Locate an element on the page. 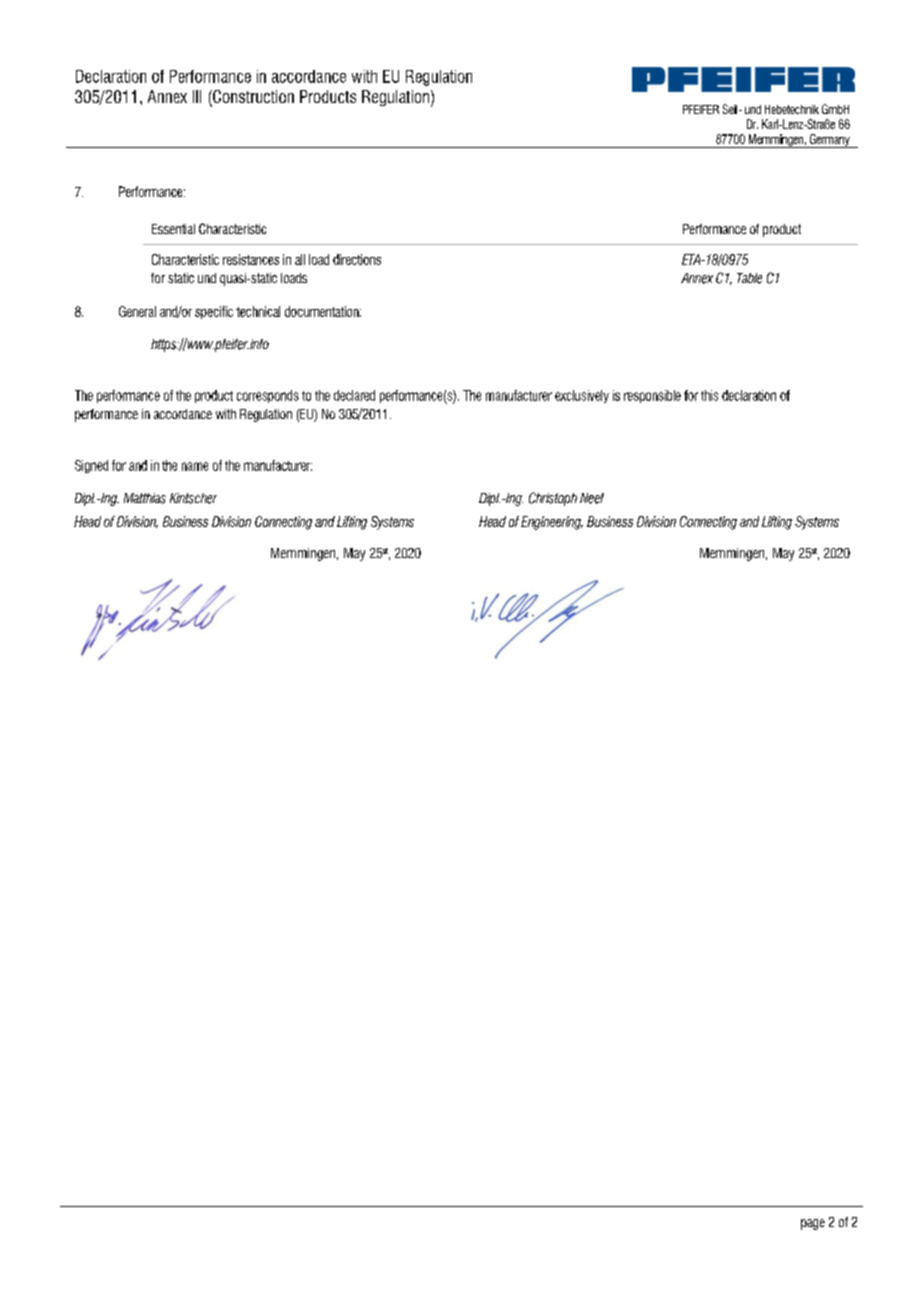  this is located at coordinates (709, 395).
